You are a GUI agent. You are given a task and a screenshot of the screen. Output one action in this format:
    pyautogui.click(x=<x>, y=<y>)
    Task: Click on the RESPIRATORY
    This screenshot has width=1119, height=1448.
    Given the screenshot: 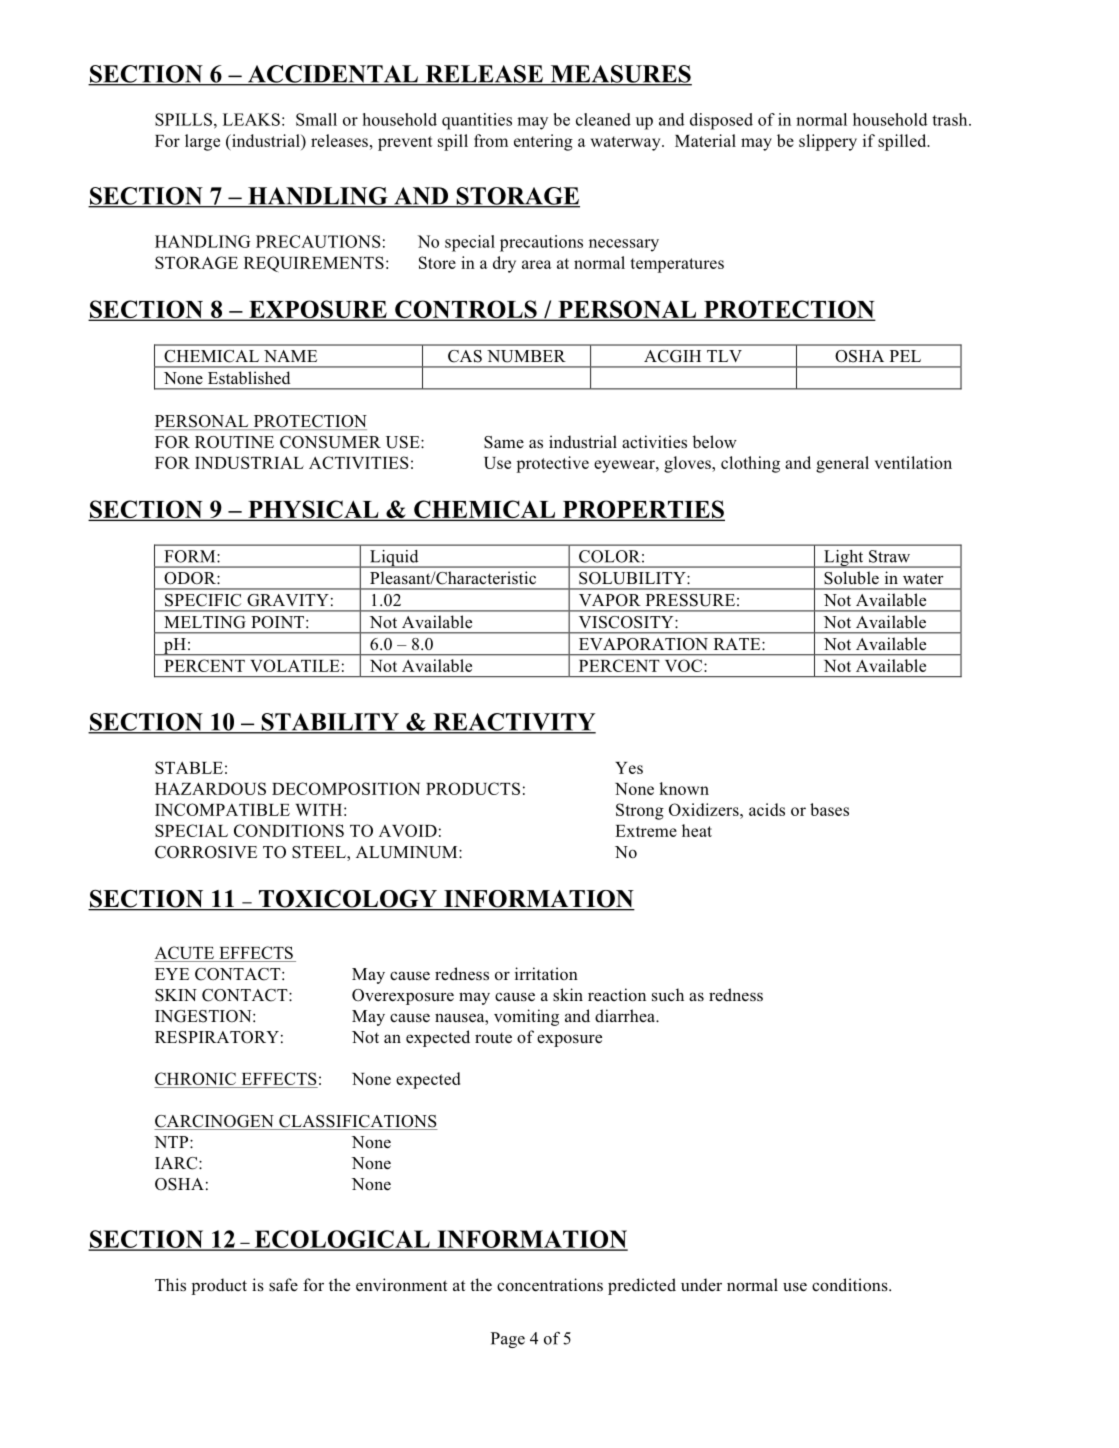 What is the action you would take?
    pyautogui.click(x=217, y=1037)
